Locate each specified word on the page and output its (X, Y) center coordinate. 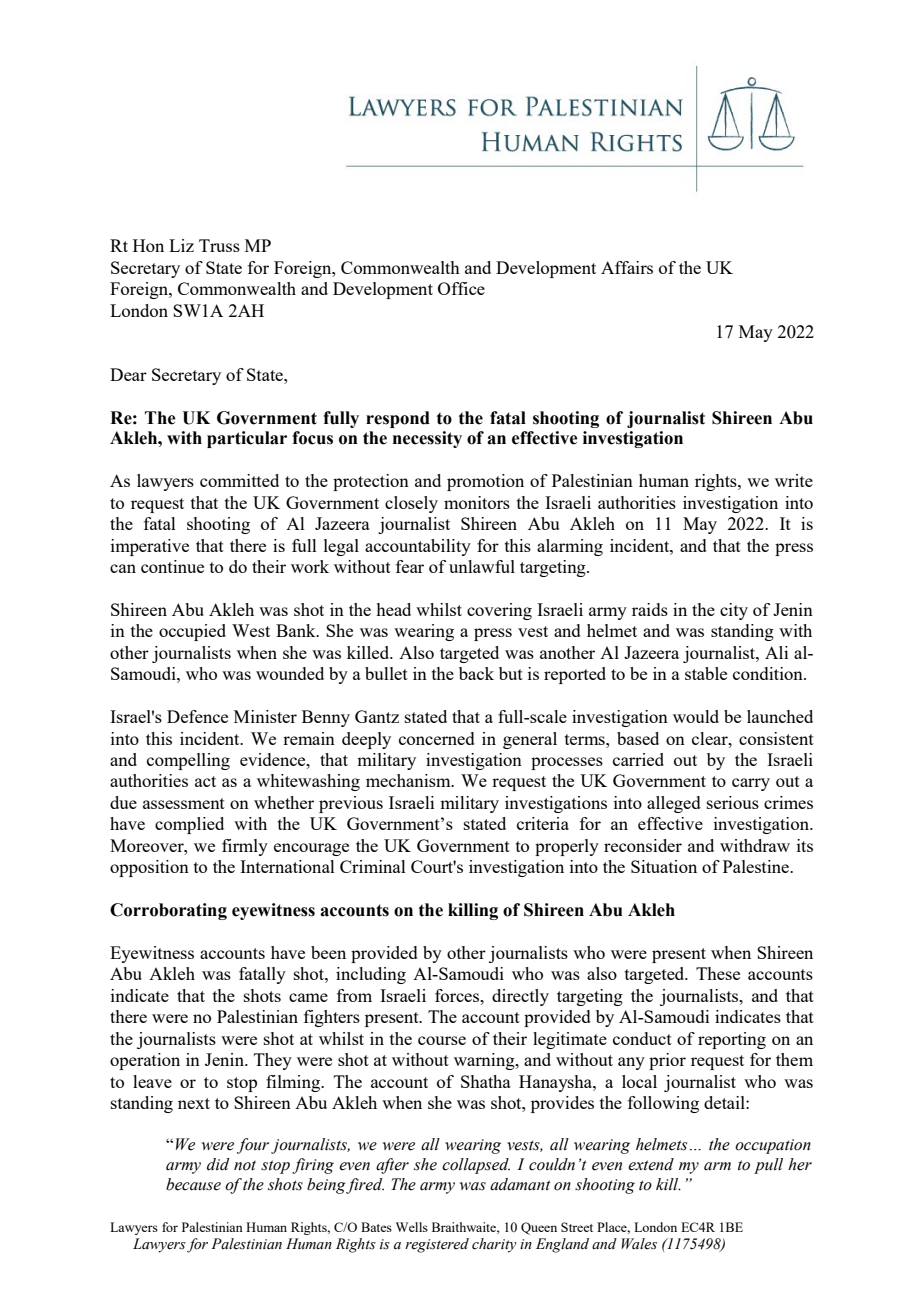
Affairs (627, 267)
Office (461, 288)
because (193, 1184)
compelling (188, 761)
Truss (219, 245)
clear (711, 738)
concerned (437, 738)
